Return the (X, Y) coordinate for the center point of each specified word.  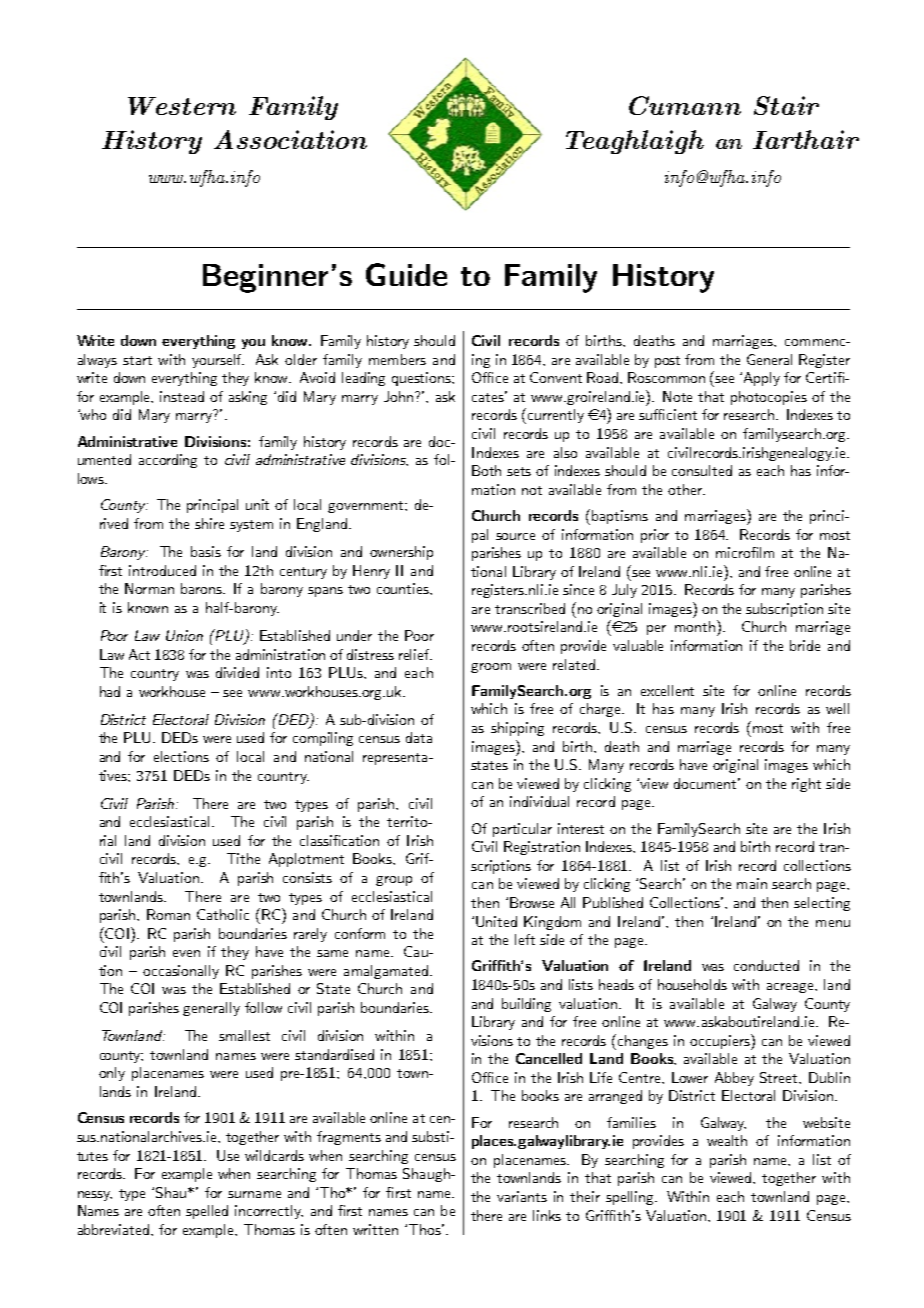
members (397, 359)
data (419, 737)
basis (206, 551)
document (707, 783)
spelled (207, 1212)
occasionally (181, 972)
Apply (762, 379)
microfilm (745, 552)
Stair (786, 105)
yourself (218, 361)
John (398, 396)
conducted (766, 965)
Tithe (243, 858)
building (526, 1005)
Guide (406, 274)
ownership (401, 553)
